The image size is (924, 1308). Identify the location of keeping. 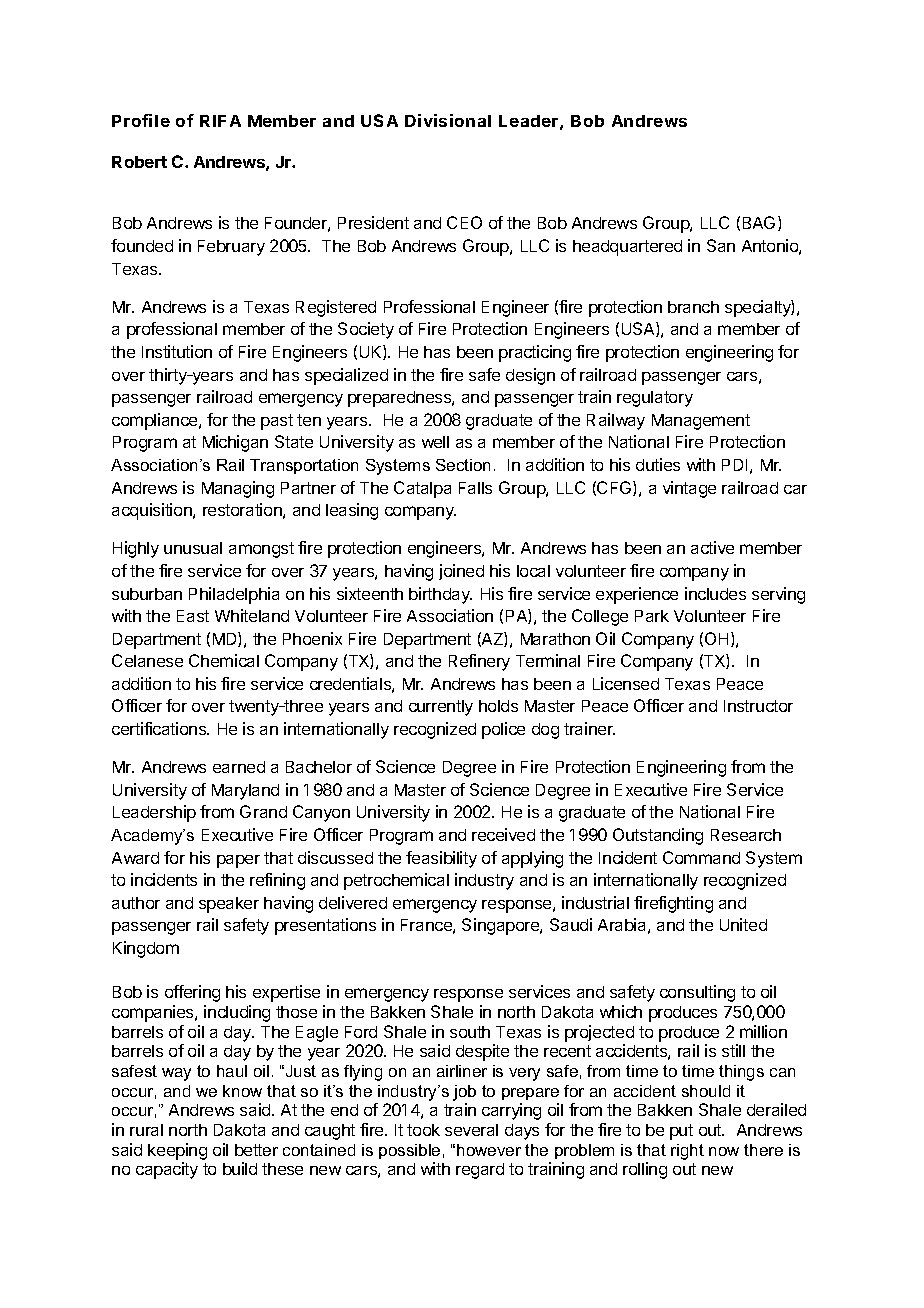
(177, 1151).
